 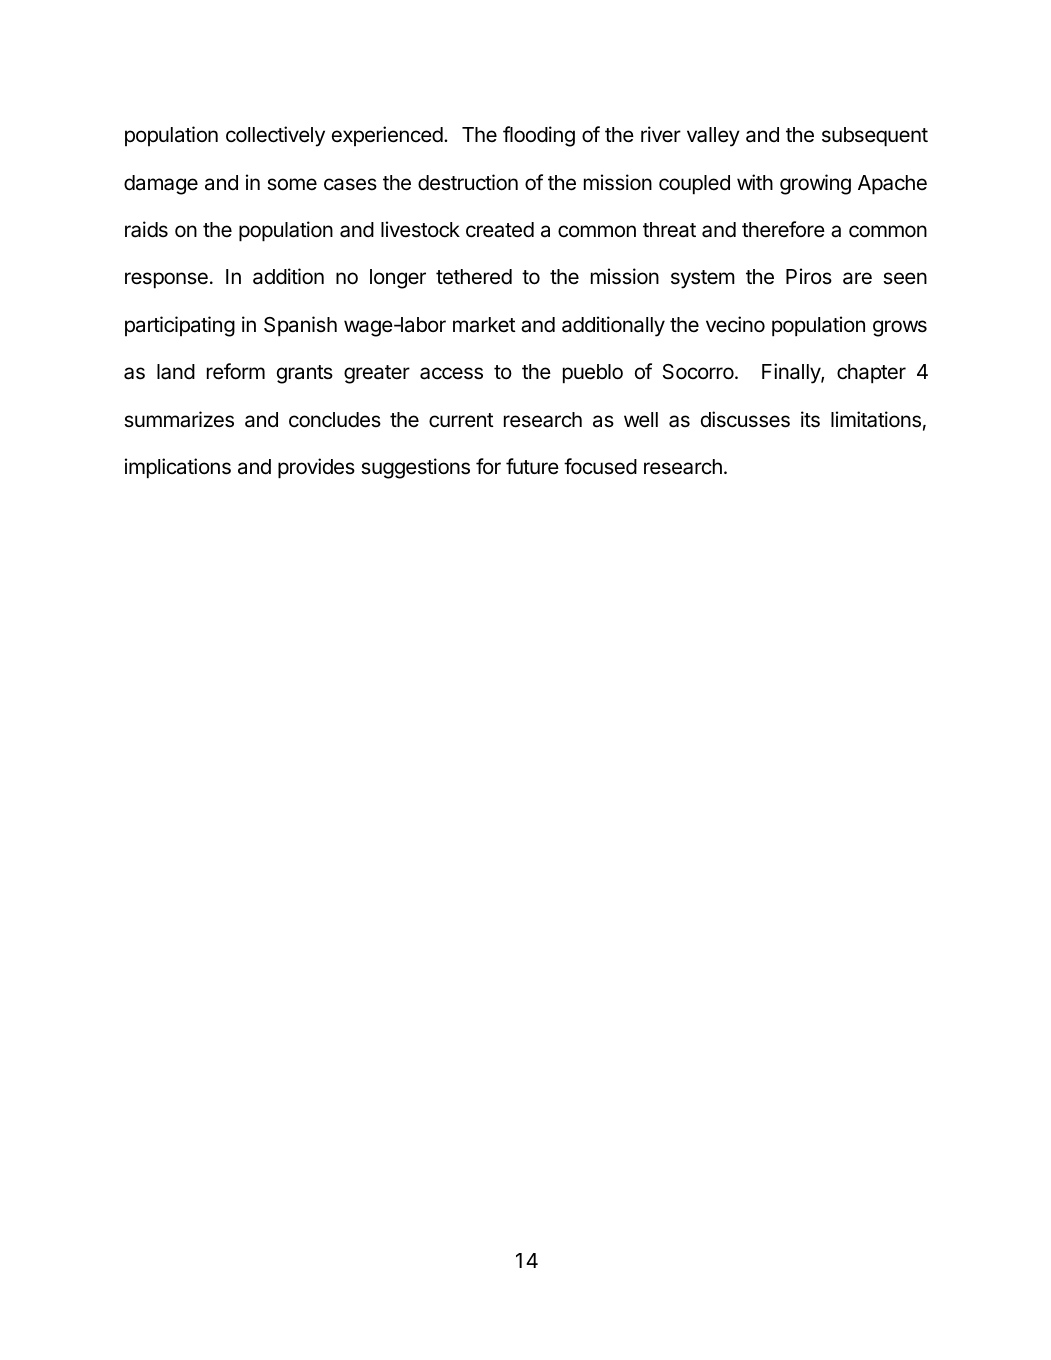 What do you see at coordinates (275, 136) in the screenshot?
I see `collectively` at bounding box center [275, 136].
